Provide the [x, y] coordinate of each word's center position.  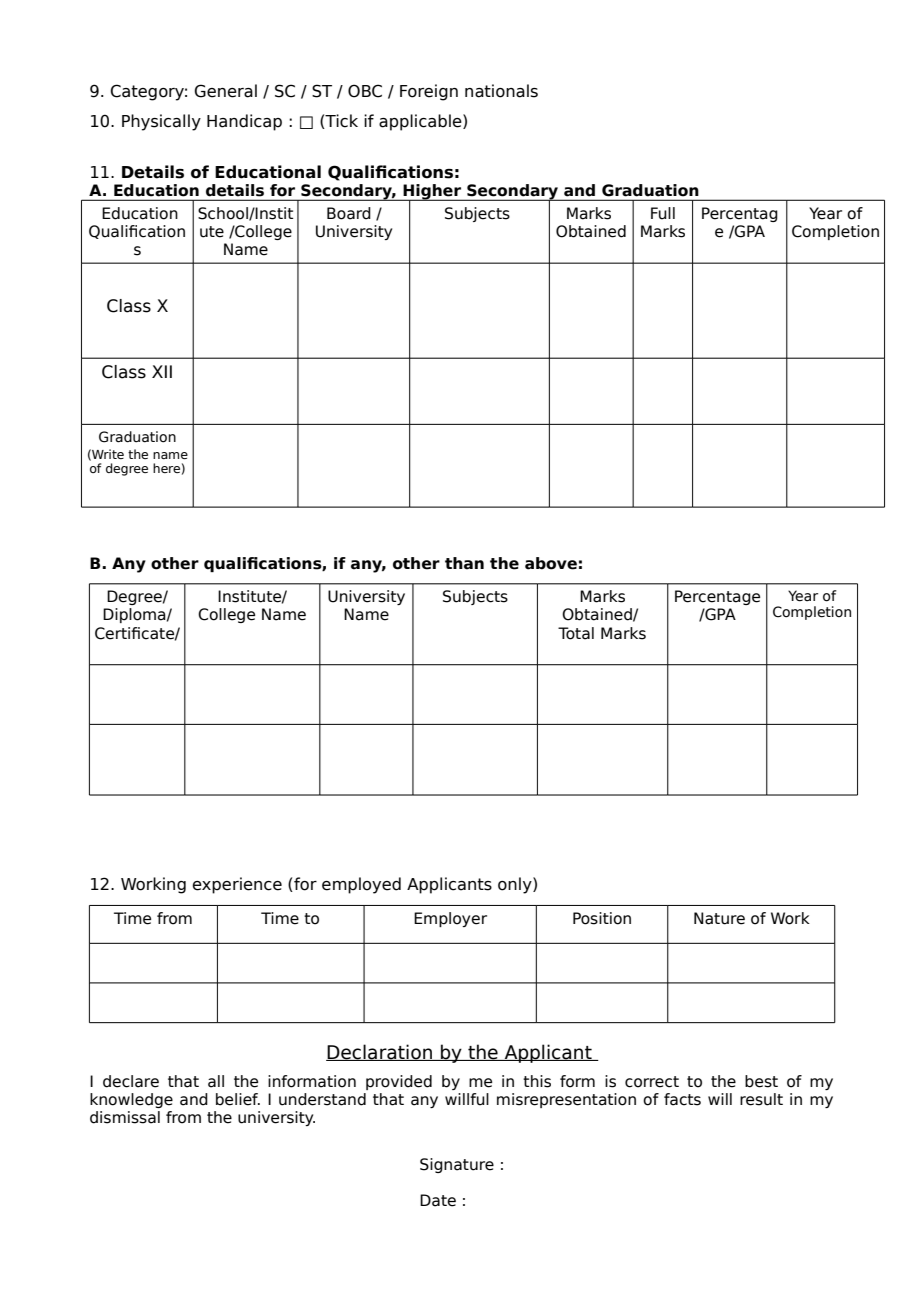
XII [162, 371]
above [551, 563]
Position [602, 918]
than [464, 563]
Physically [161, 122]
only [516, 885]
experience [237, 885]
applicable [421, 122]
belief [238, 1099]
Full [663, 213]
